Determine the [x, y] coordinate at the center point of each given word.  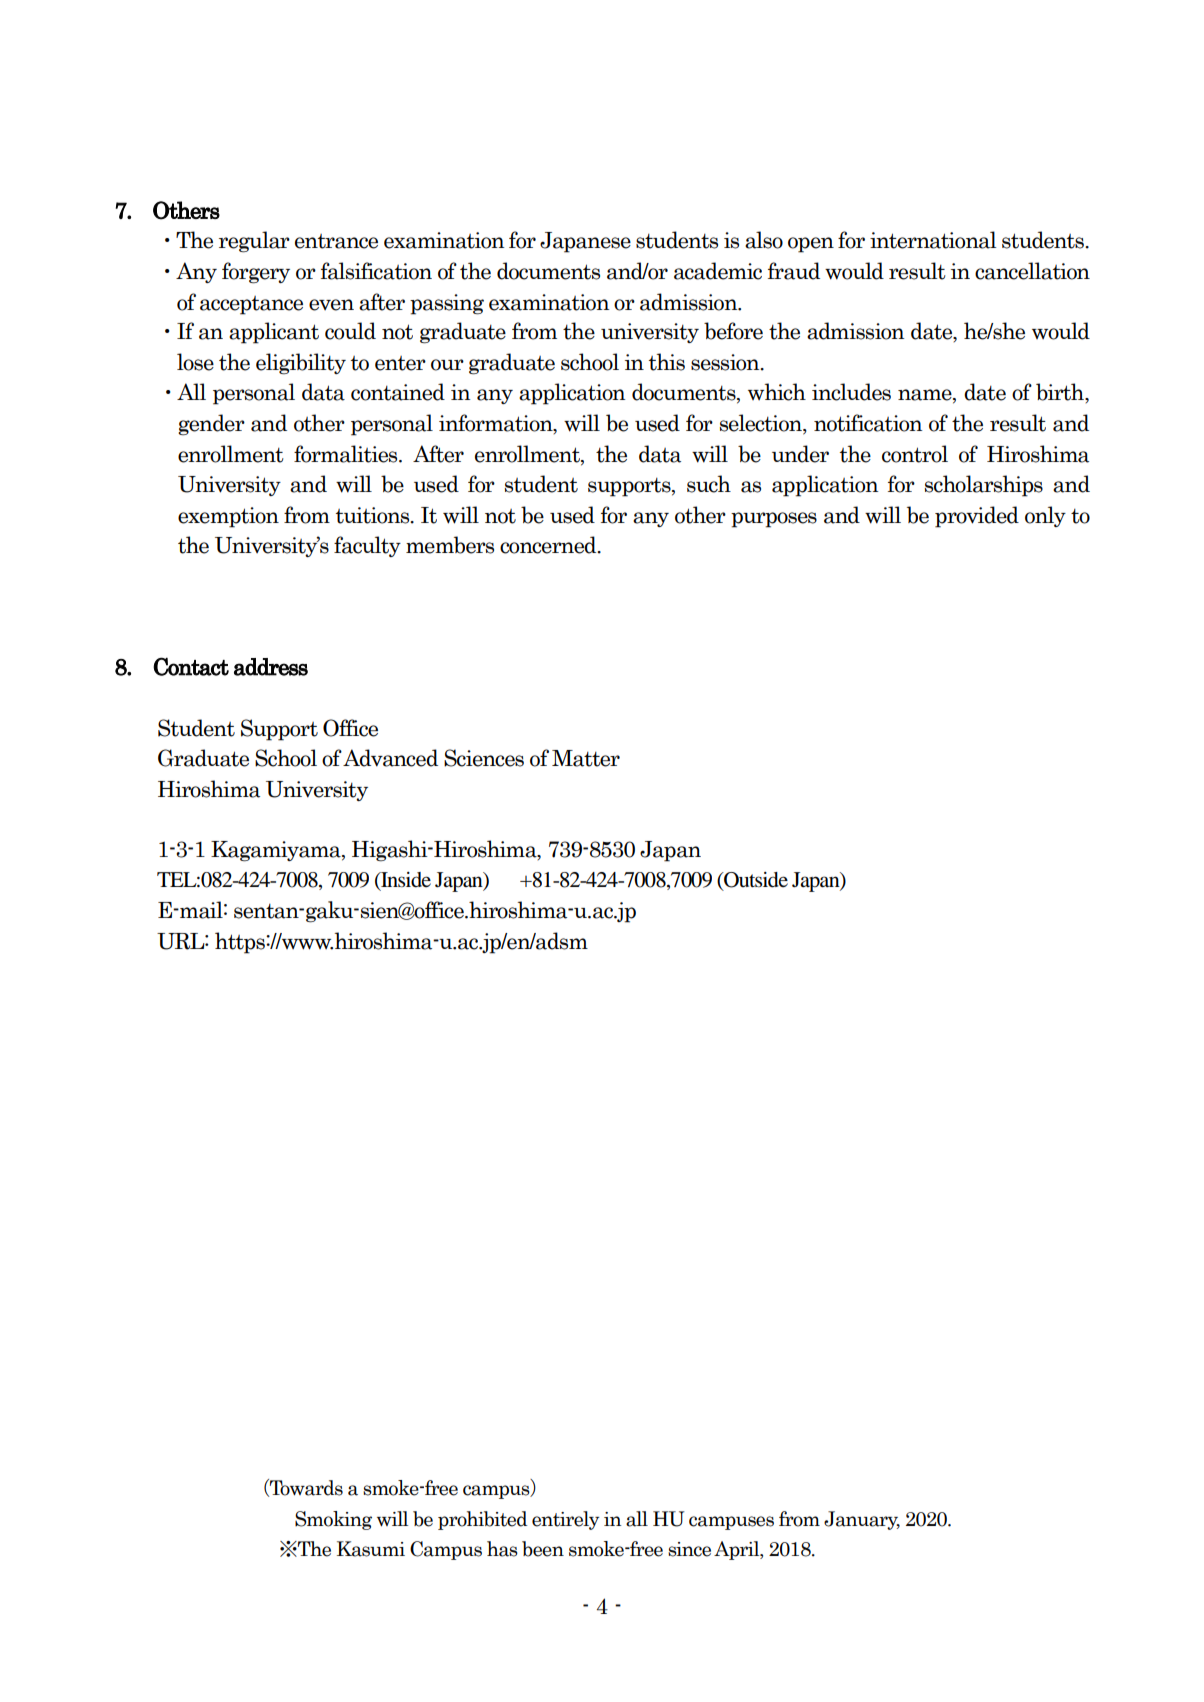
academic [718, 271]
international [933, 240]
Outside [755, 881]
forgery [256, 273]
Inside [405, 881]
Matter [586, 758]
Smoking [333, 1520]
